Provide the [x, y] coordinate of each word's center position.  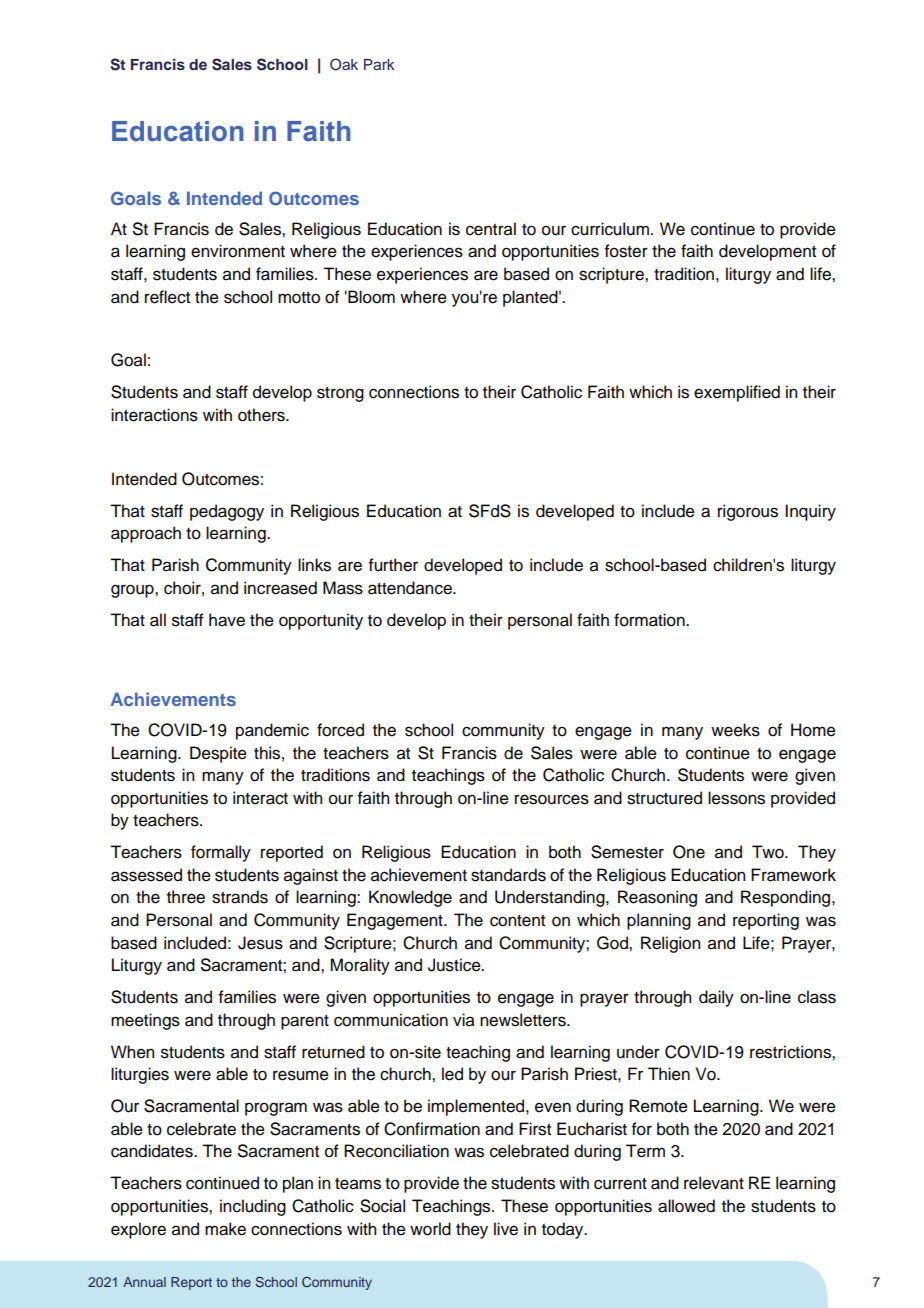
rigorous [748, 512]
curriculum [610, 229]
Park [379, 64]
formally [221, 853]
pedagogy [227, 512]
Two [769, 852]
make [225, 1229]
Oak [344, 64]
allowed [686, 1206]
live [506, 1229]
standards [508, 875]
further [393, 565]
